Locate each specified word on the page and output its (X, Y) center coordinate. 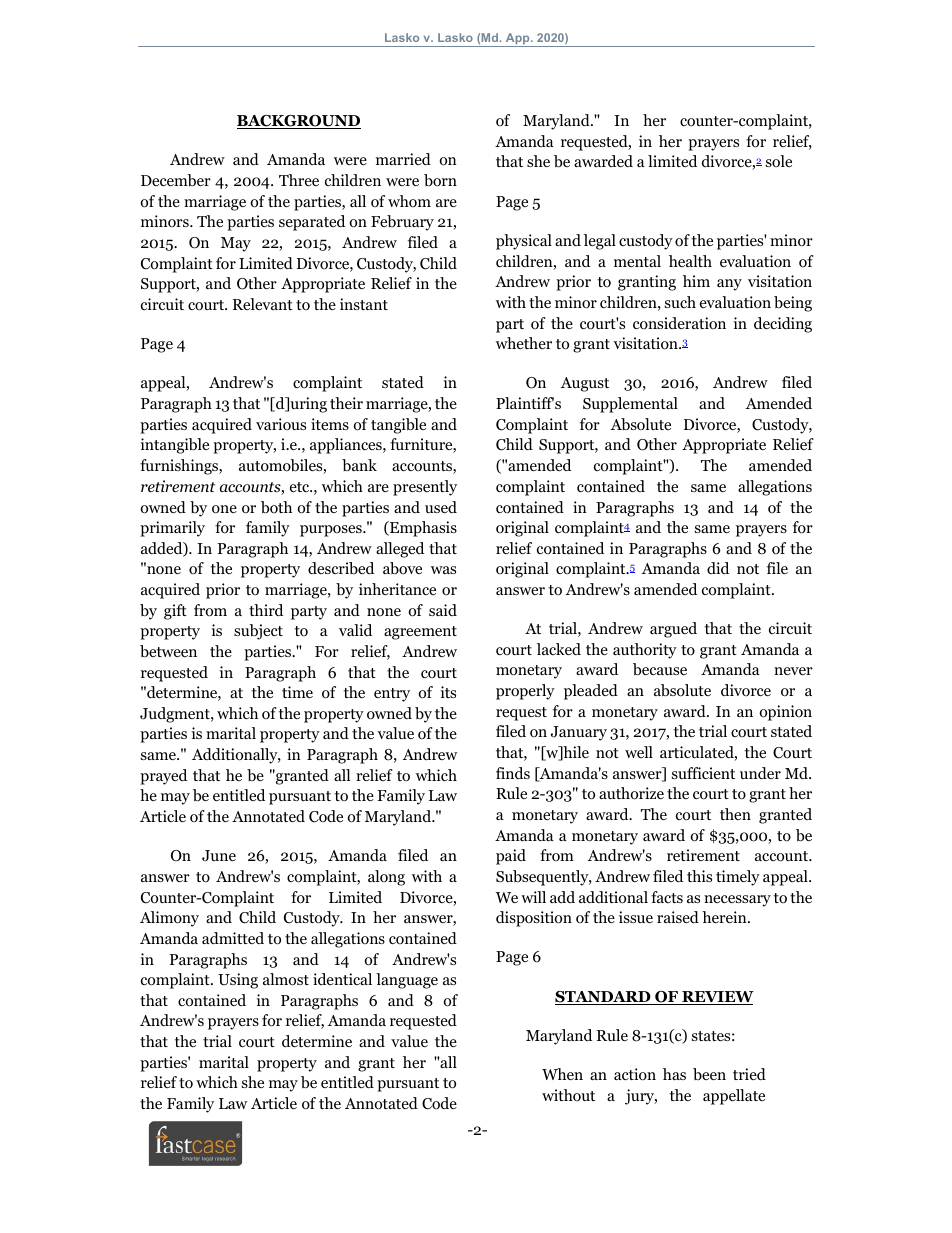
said (443, 610)
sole (779, 161)
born (440, 180)
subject (258, 632)
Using (238, 981)
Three (299, 180)
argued (673, 630)
